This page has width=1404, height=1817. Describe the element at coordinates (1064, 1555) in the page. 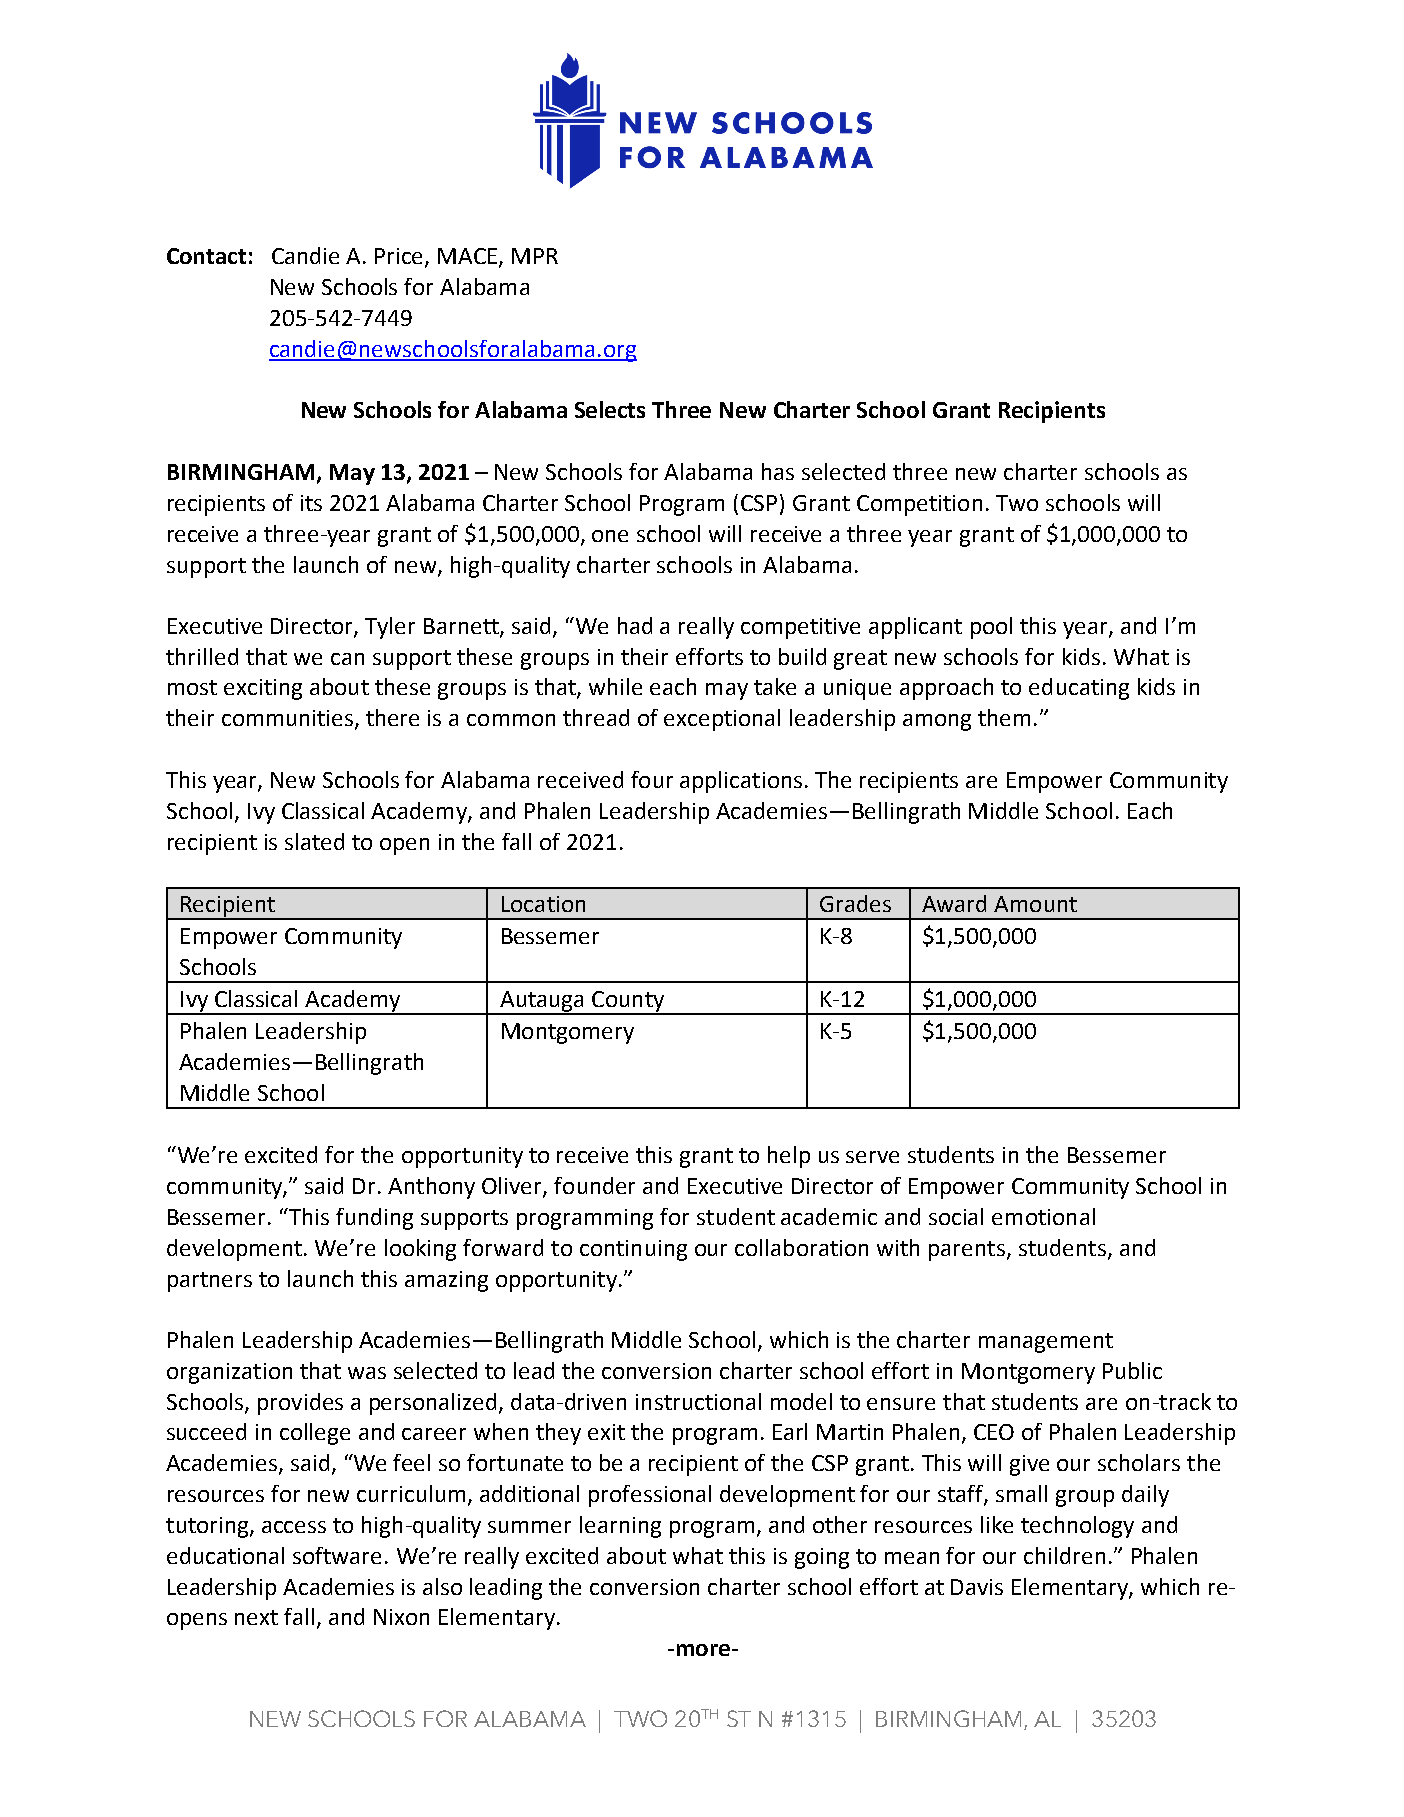

I see `children` at that location.
